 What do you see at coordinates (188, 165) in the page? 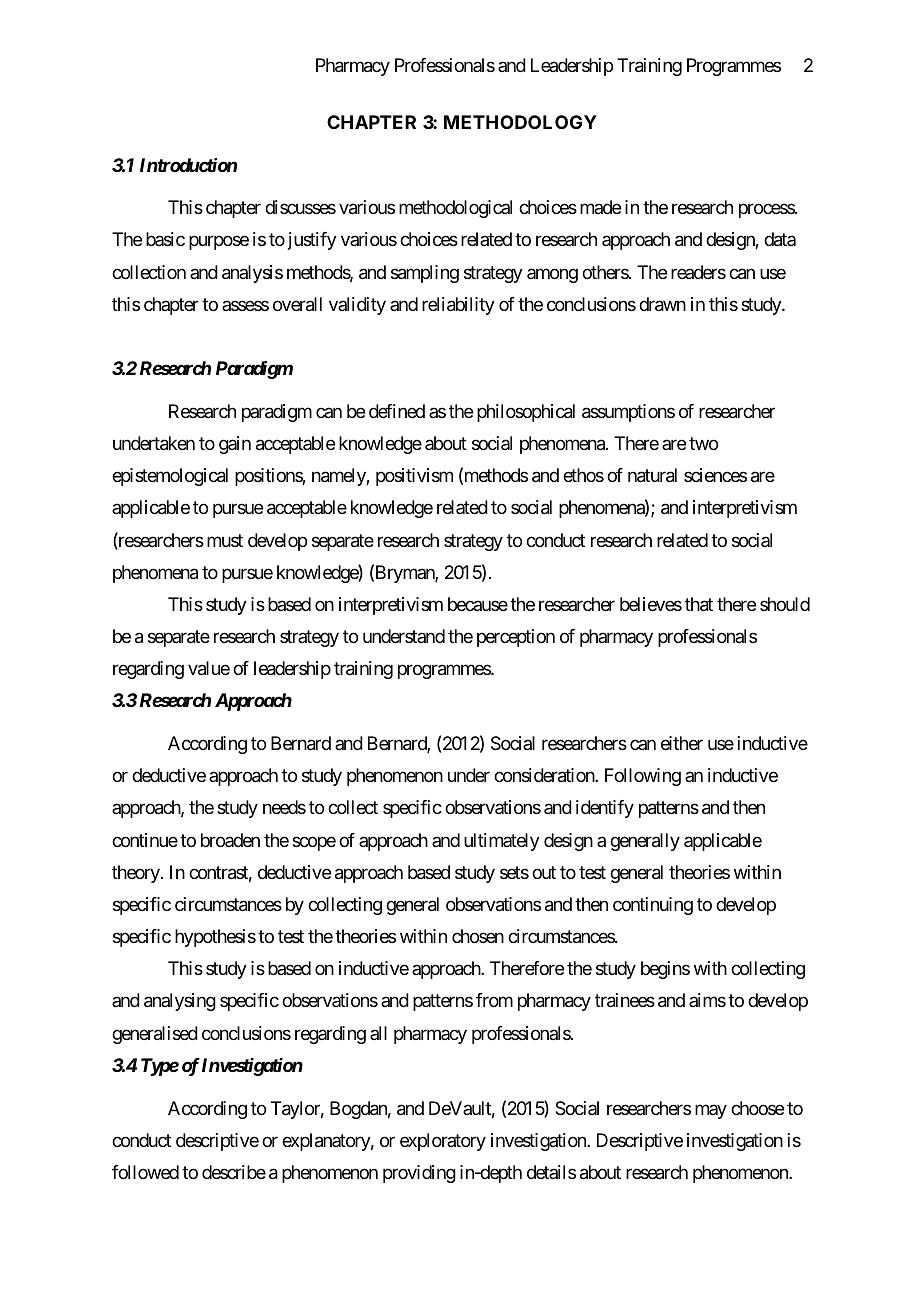
I see `Introduction` at bounding box center [188, 165].
